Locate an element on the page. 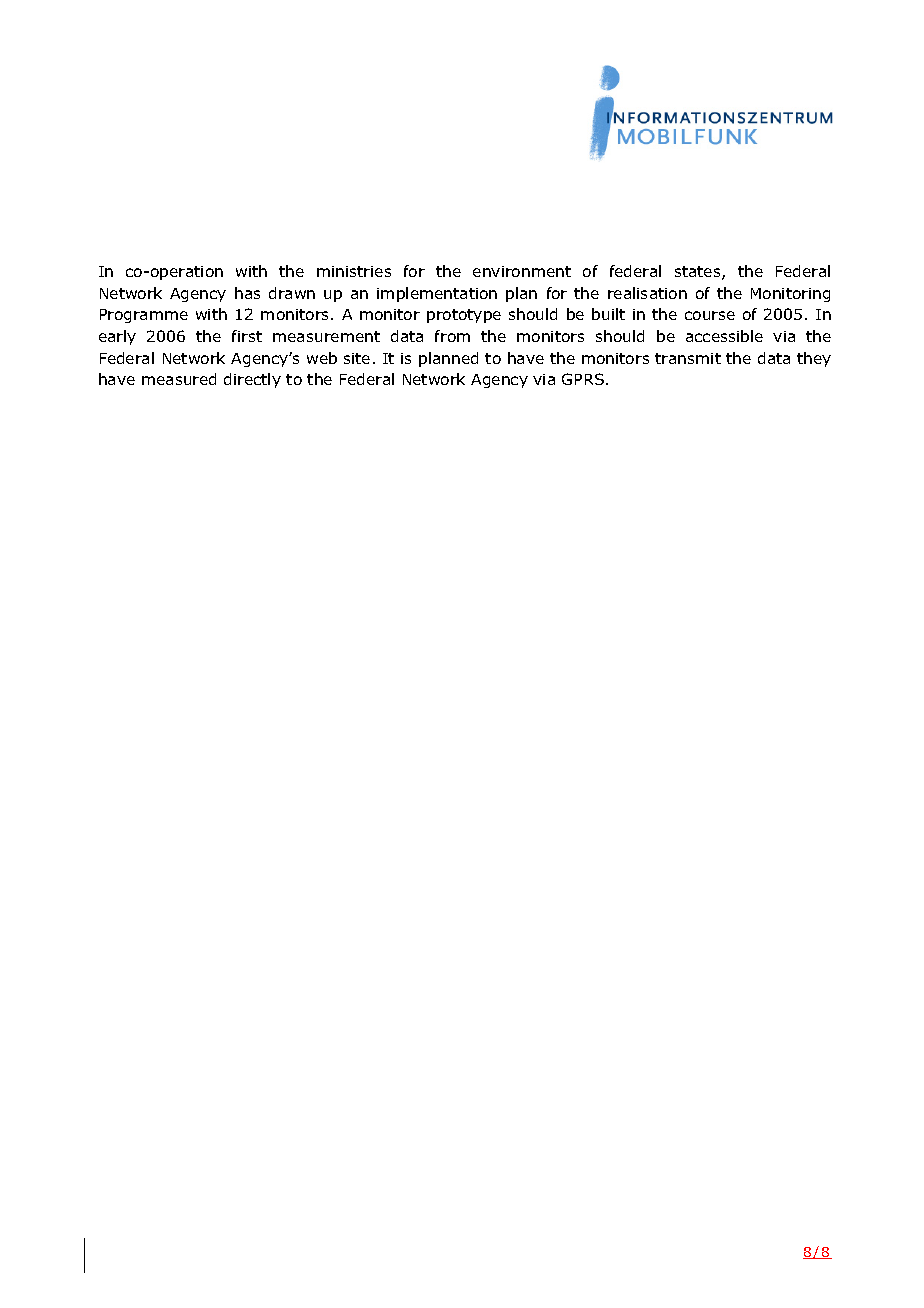 This page has height=1308, width=924. accessible is located at coordinates (724, 336).
